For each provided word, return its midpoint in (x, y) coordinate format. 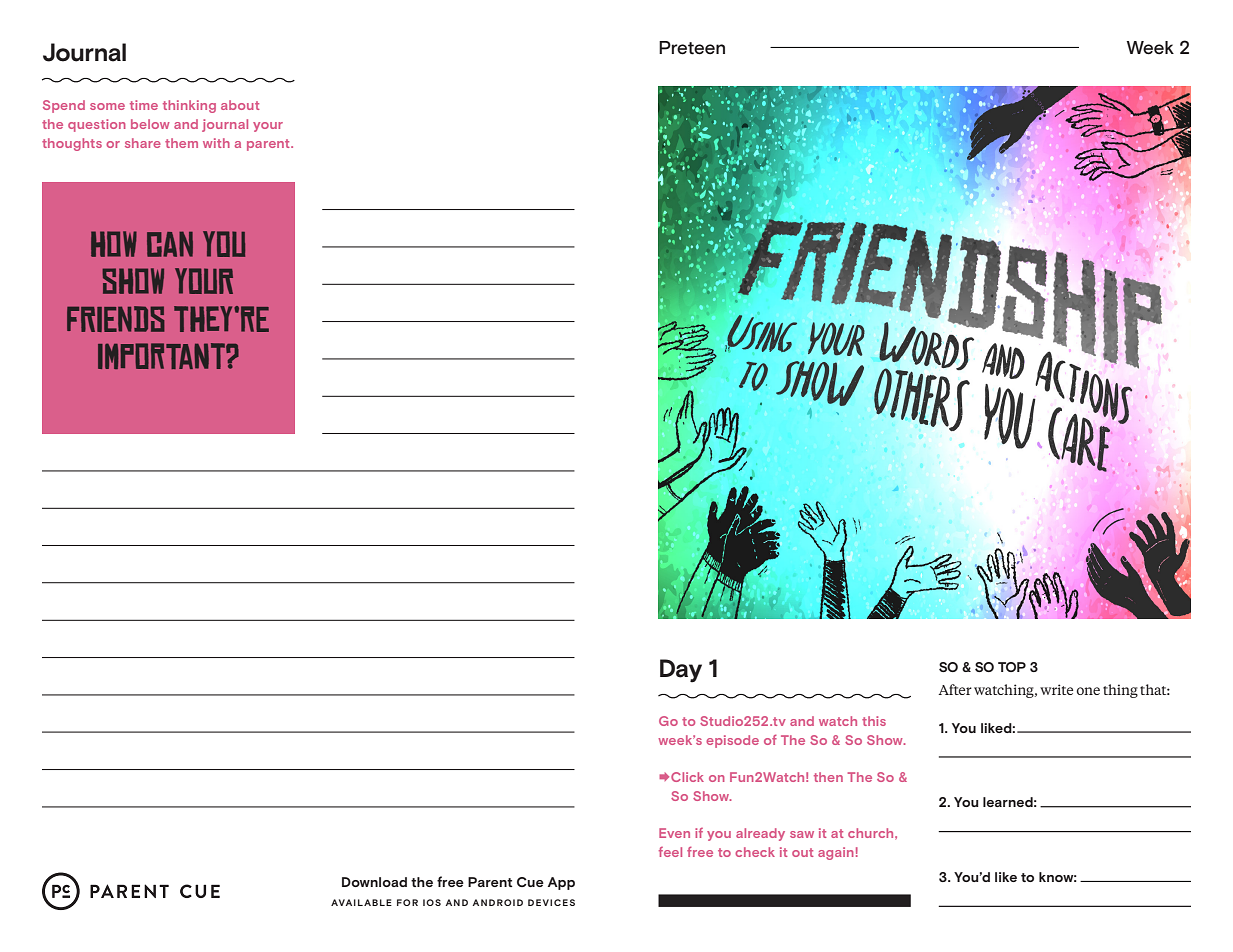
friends (116, 319)
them (181, 143)
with (216, 143)
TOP (1012, 667)
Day (681, 671)
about (240, 105)
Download (374, 882)
